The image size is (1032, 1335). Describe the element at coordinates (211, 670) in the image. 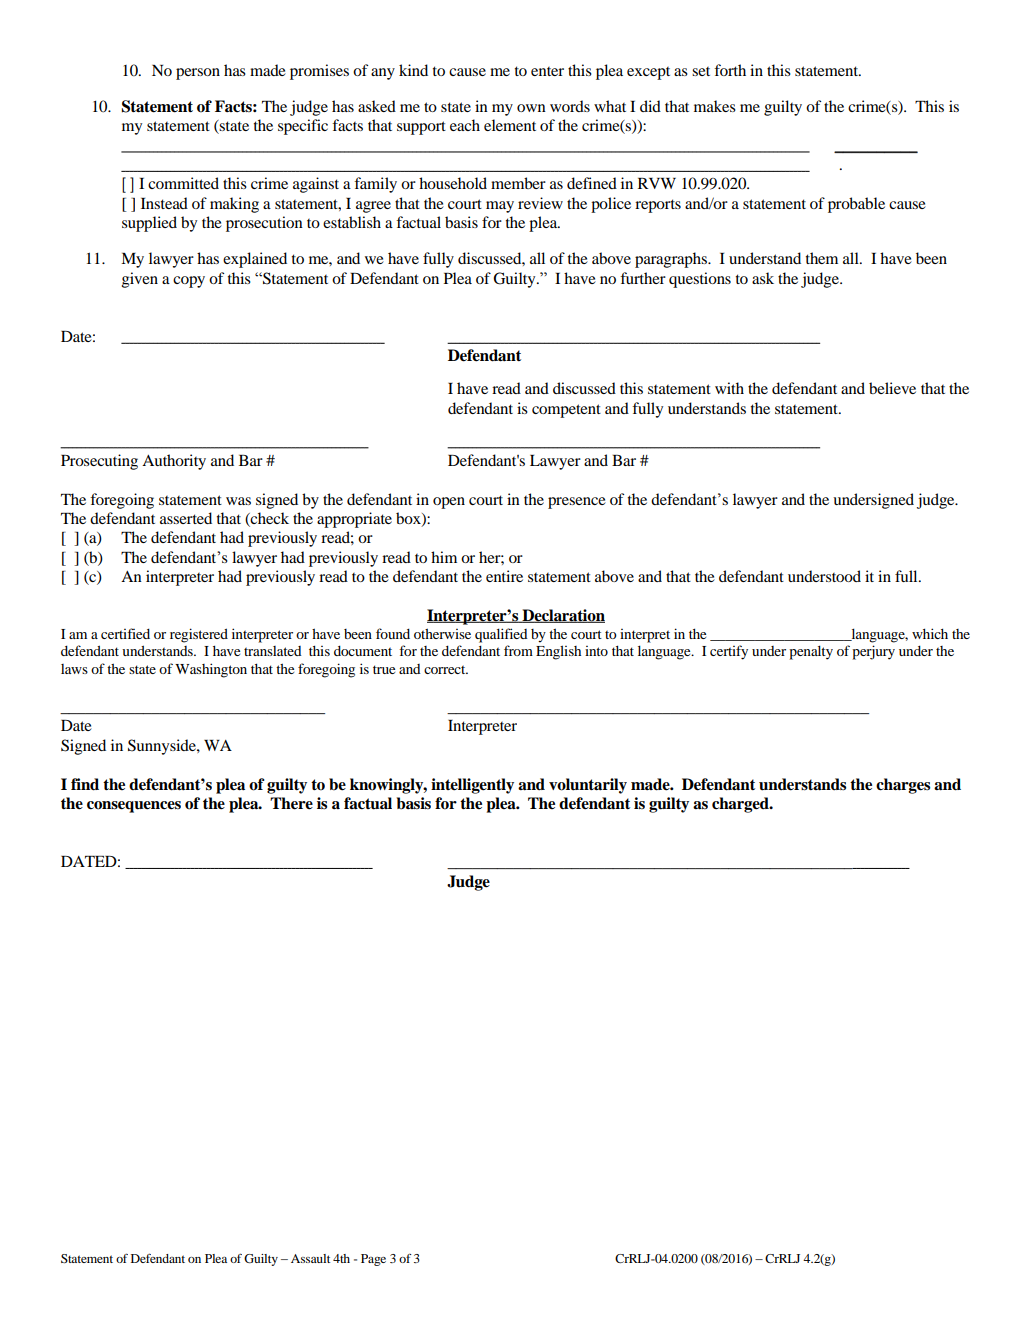

I see `Washington` at that location.
